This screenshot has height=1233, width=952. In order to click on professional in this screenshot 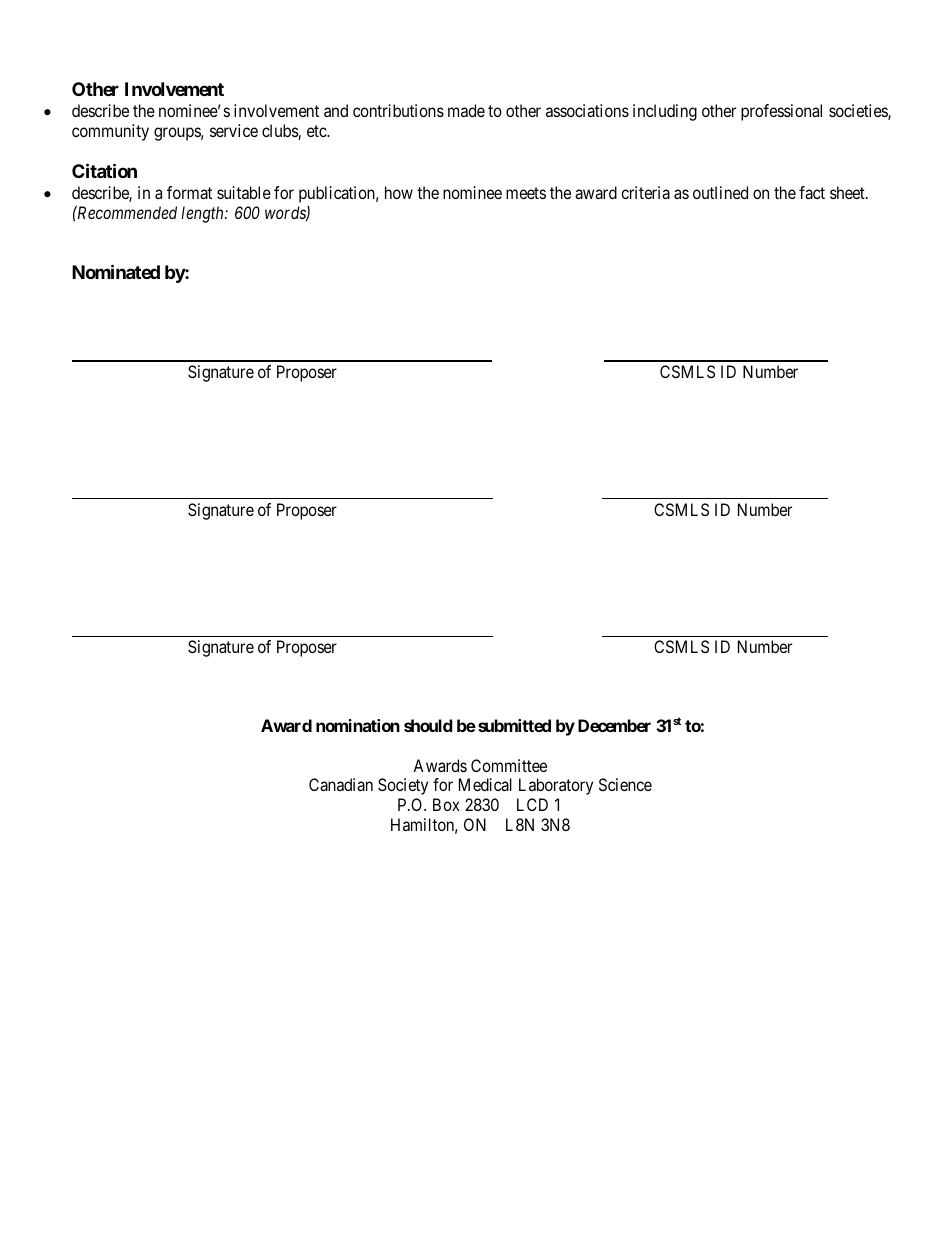, I will do `click(781, 112)`.
